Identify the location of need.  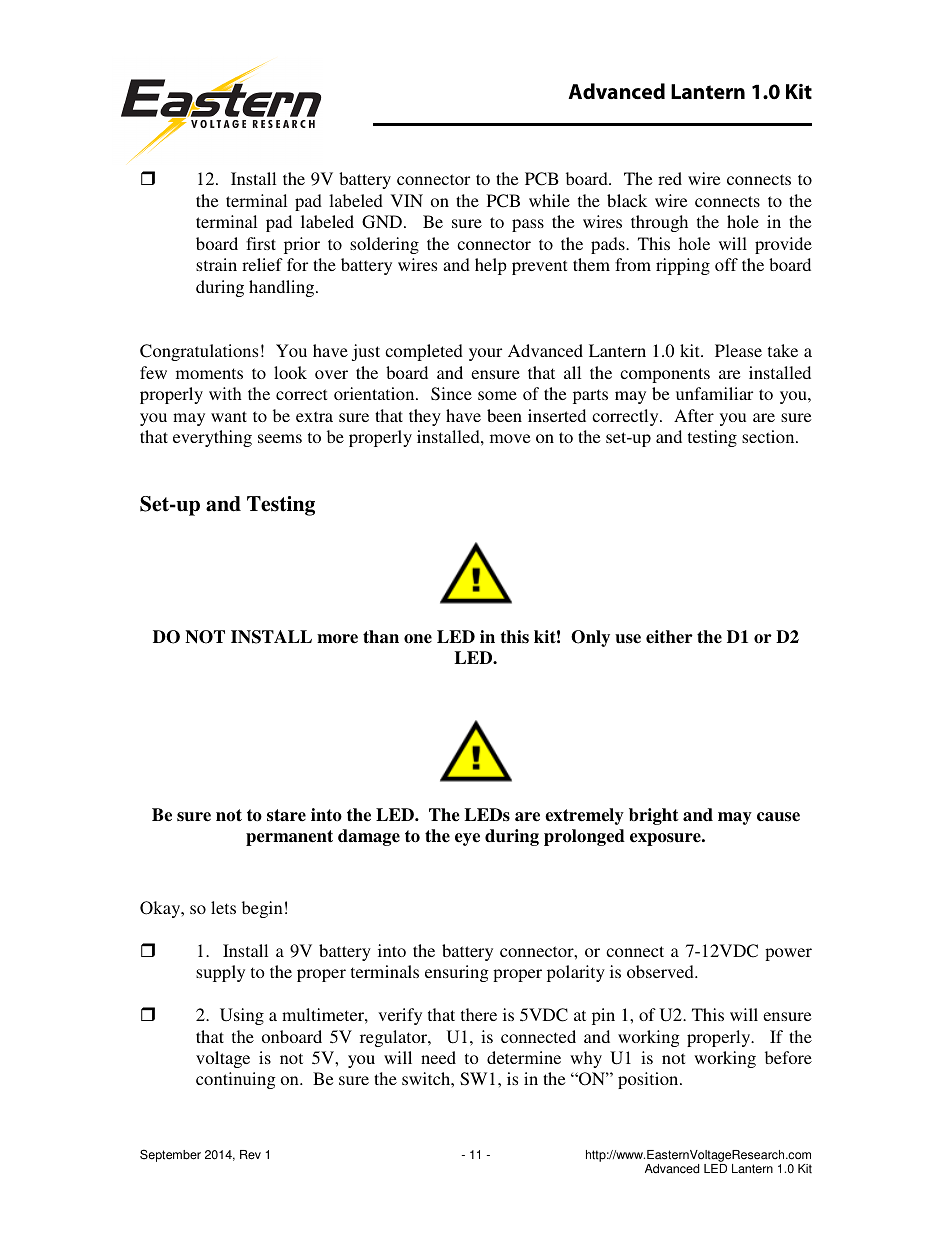
(438, 1057).
